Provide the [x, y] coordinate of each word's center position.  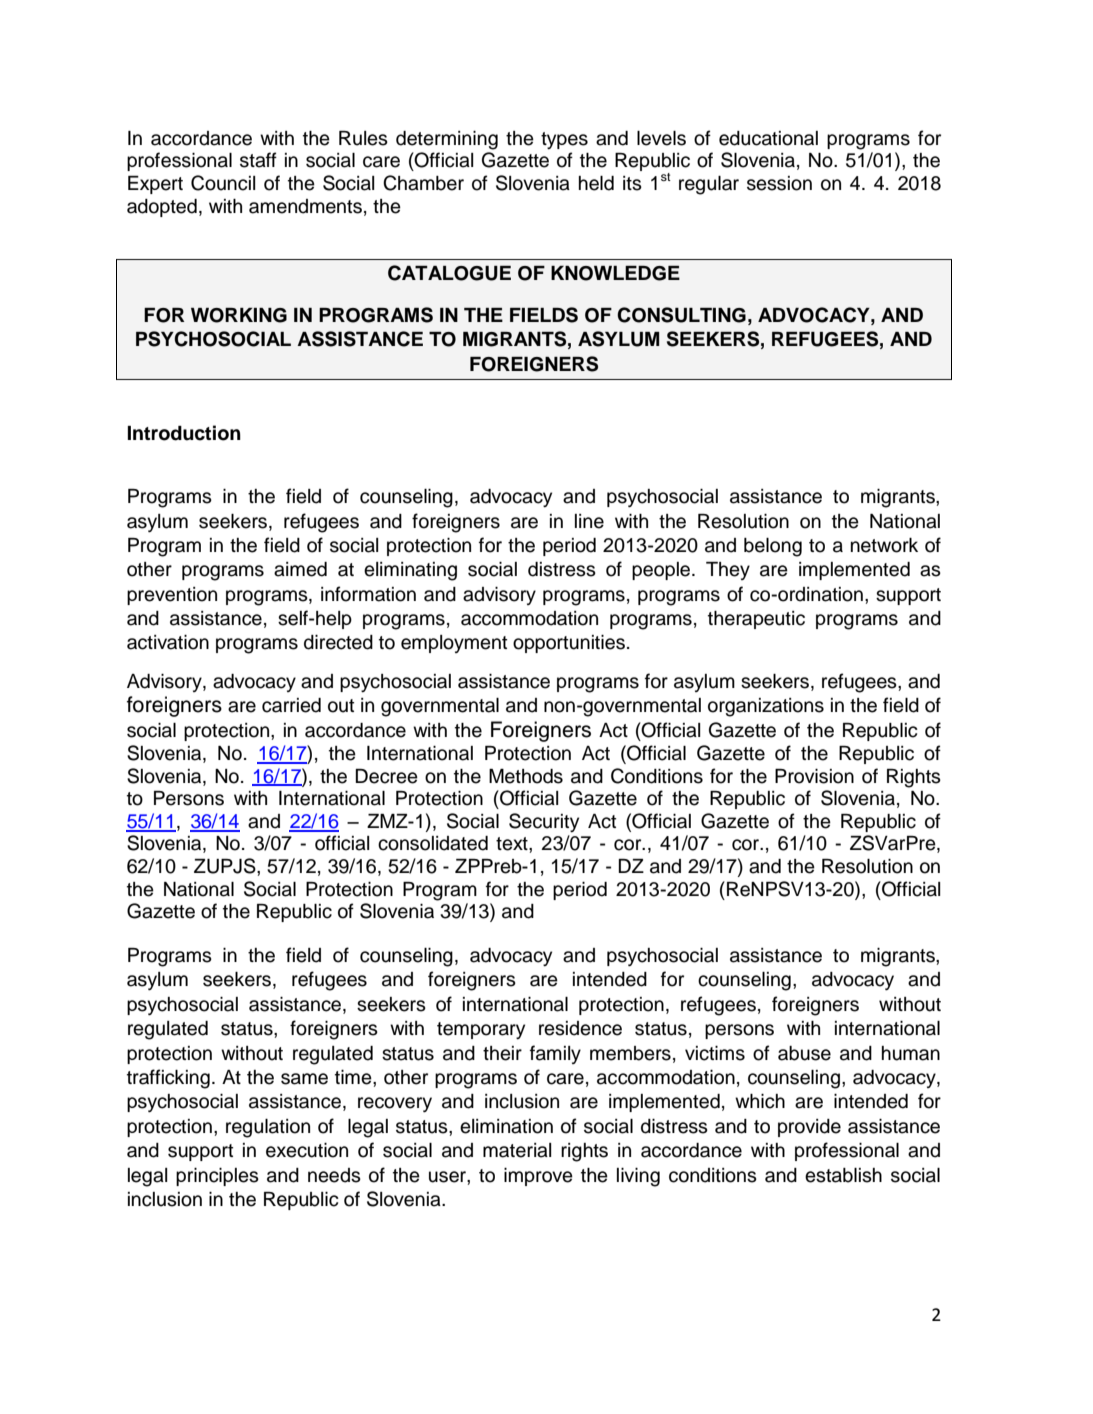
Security [544, 823]
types [564, 141]
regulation [268, 1128]
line [589, 521]
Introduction [184, 433]
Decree [386, 776]
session [779, 183]
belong [773, 547]
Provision [814, 776]
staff [258, 160]
